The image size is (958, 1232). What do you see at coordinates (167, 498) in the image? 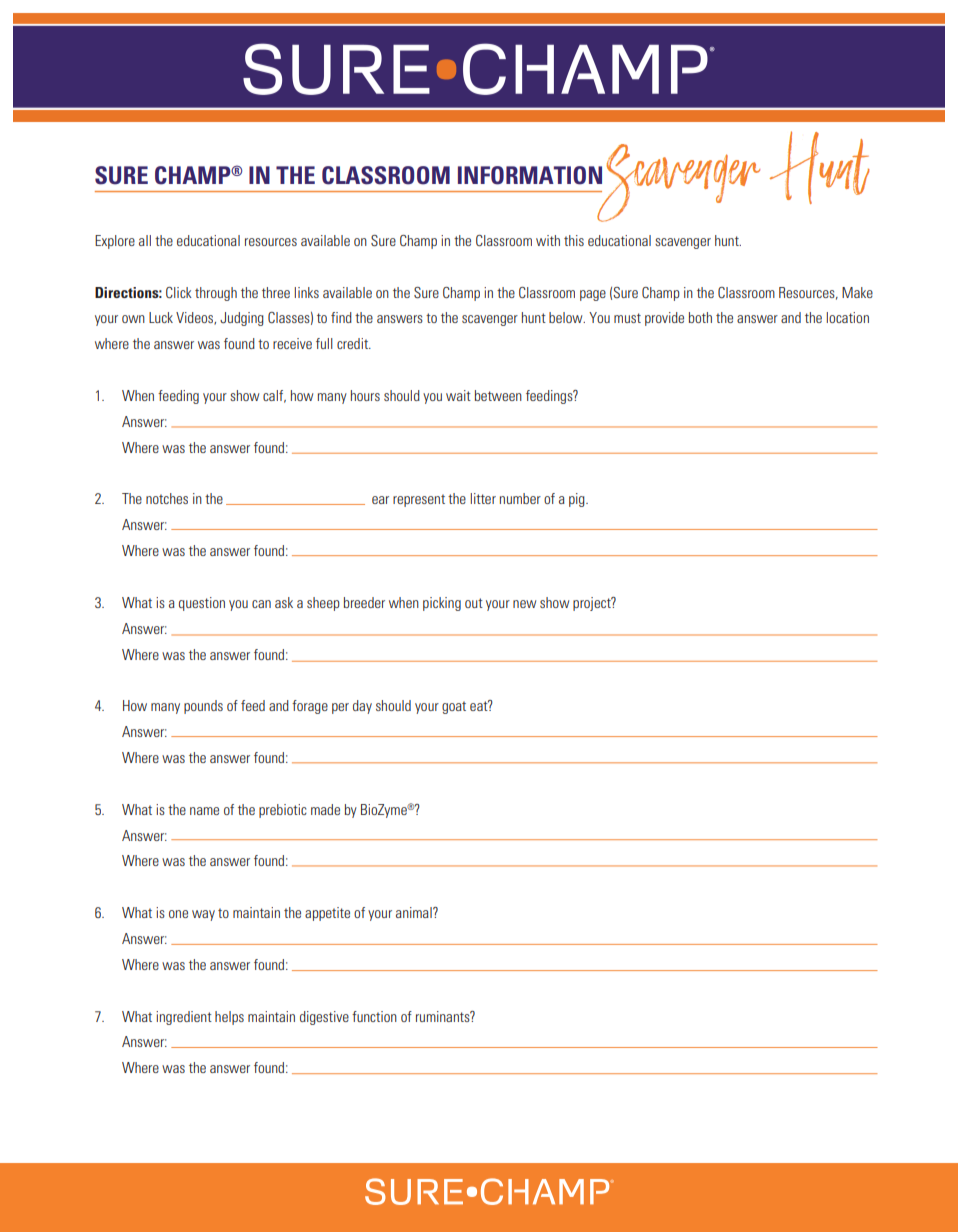
I see `notches` at bounding box center [167, 498].
